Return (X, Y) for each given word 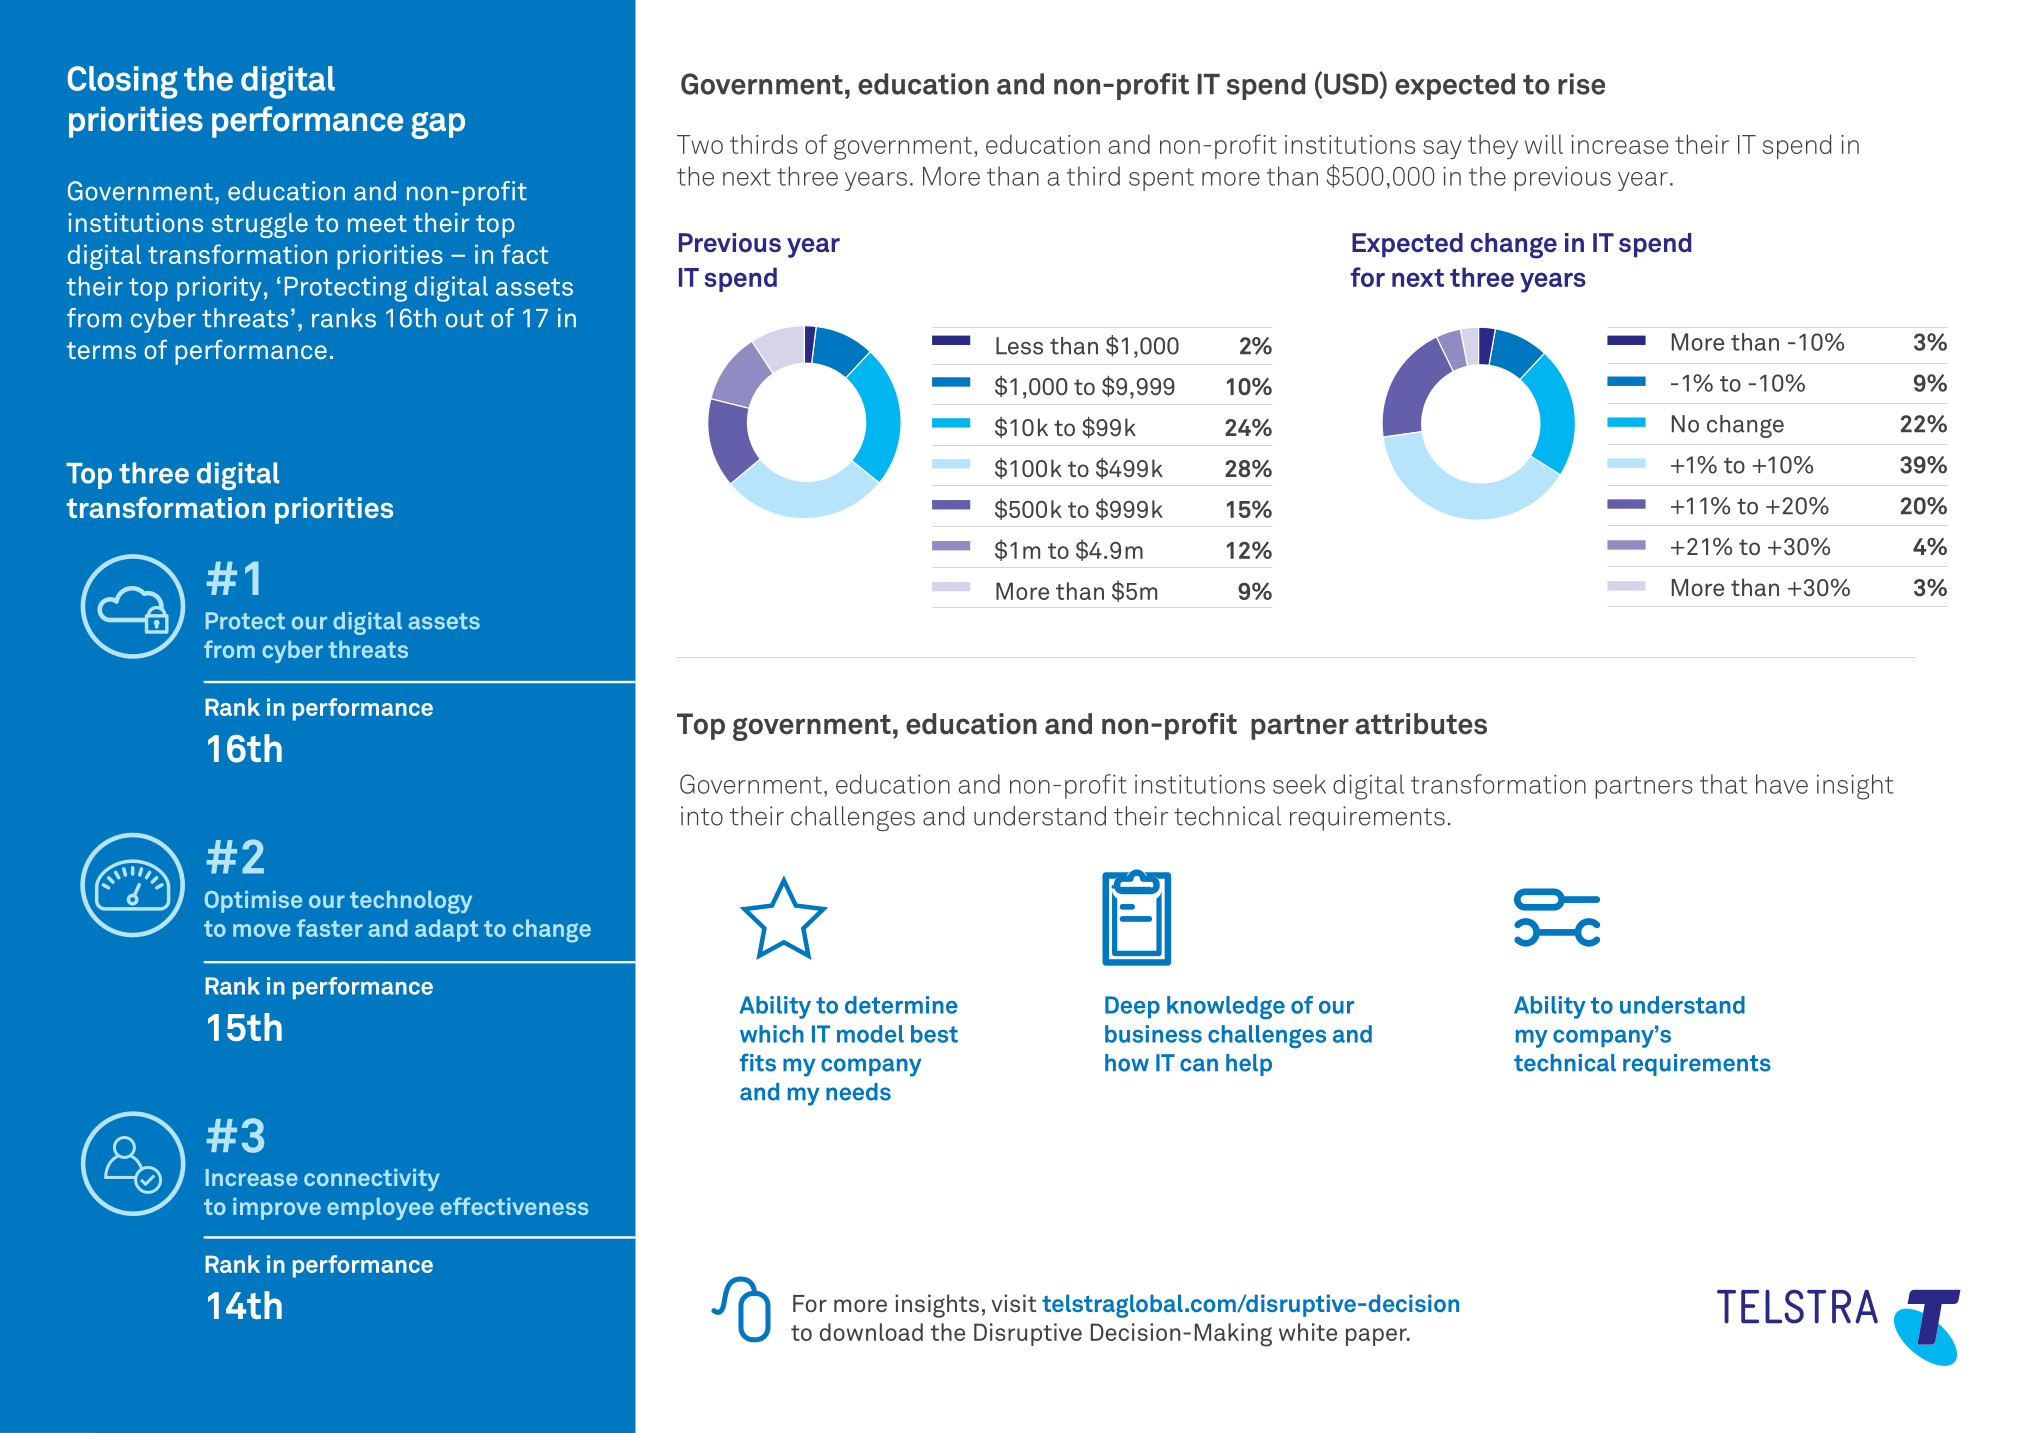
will (1544, 144)
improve (277, 1209)
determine (901, 1005)
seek (1299, 784)
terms (101, 350)
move (262, 930)
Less (1019, 346)
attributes (1421, 724)
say (1442, 149)
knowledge (1226, 1007)
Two (700, 144)
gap (438, 125)
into (702, 816)
